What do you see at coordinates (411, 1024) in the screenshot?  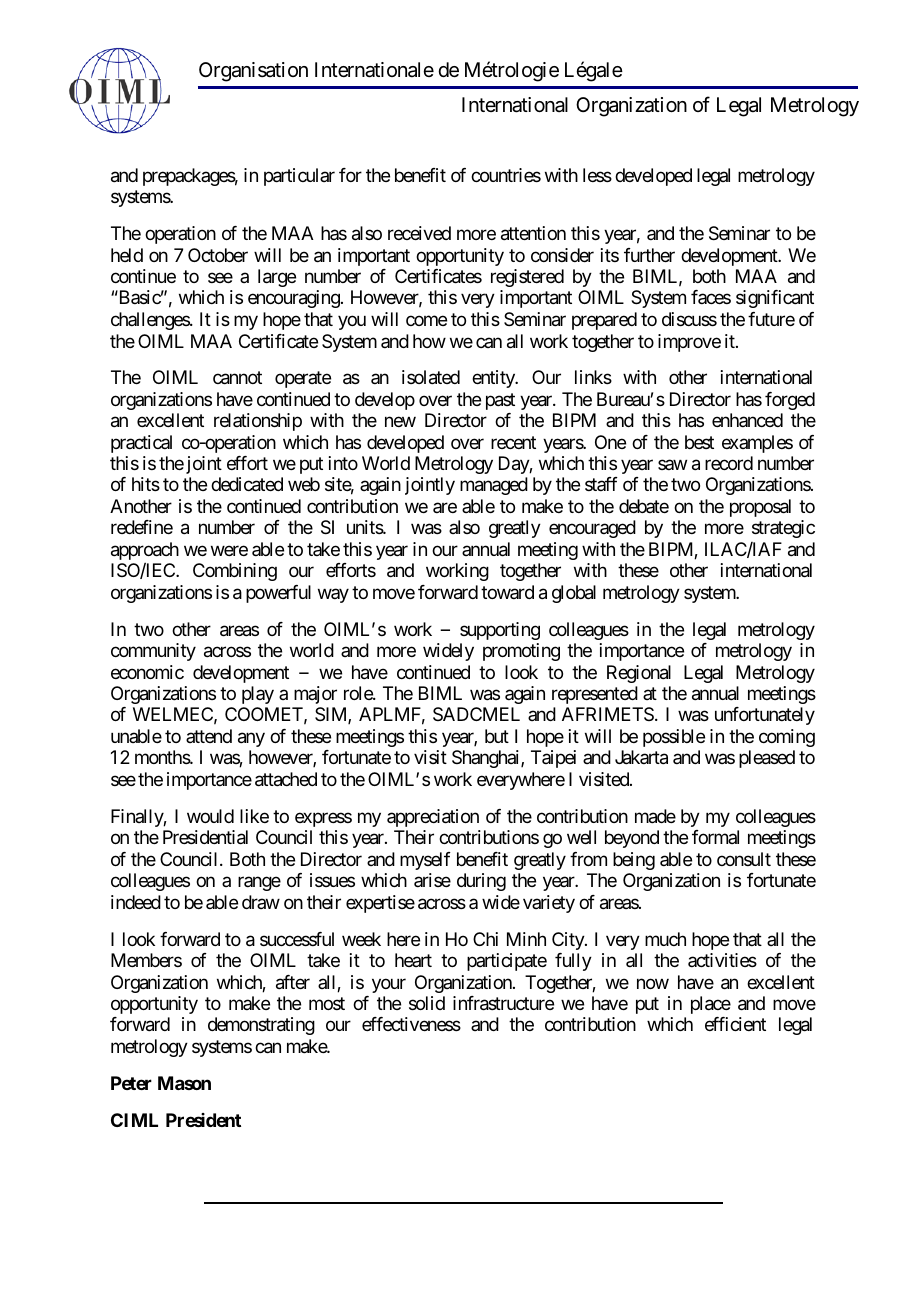 I see `effectiveness` at bounding box center [411, 1024].
